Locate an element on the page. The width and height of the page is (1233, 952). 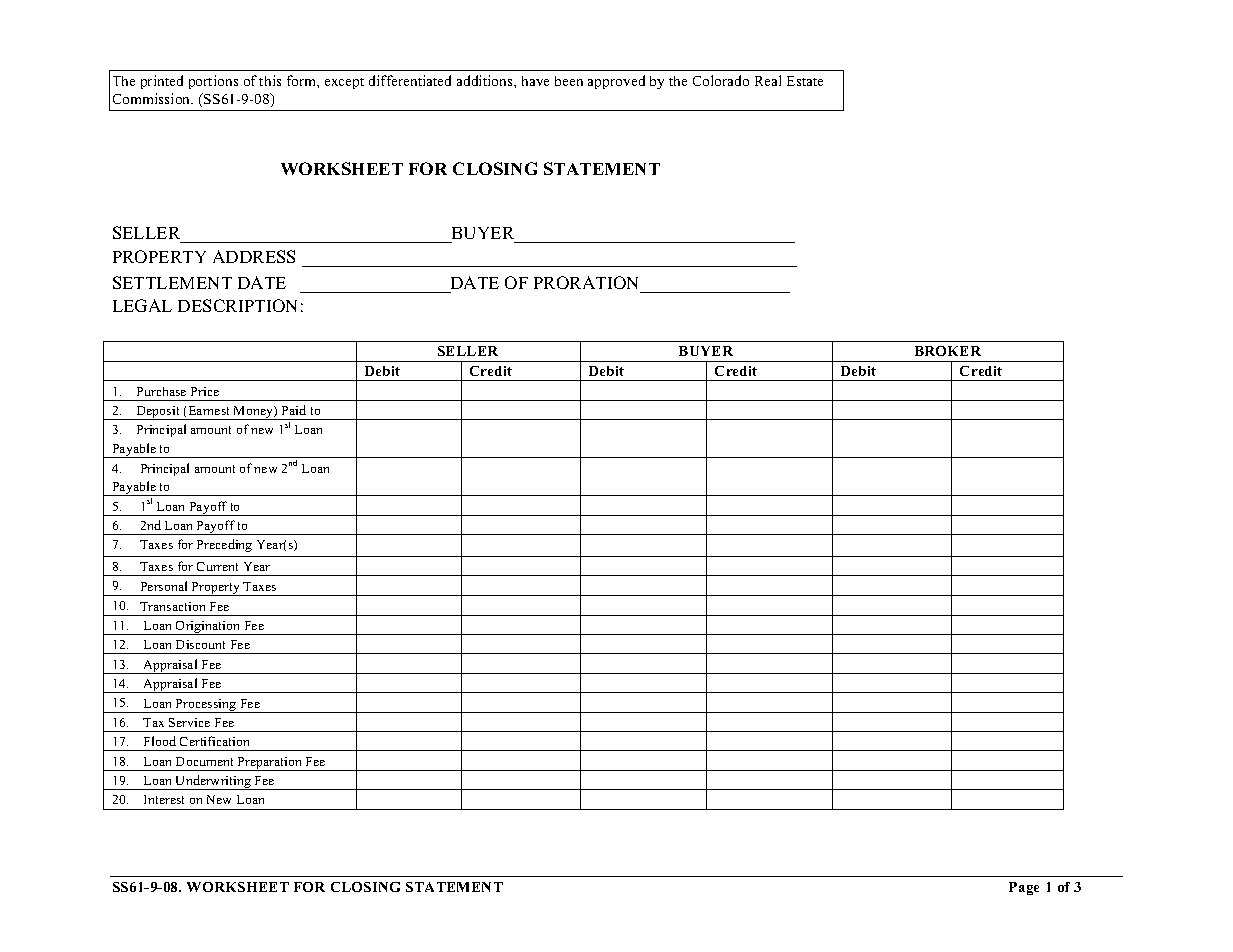
Earnest is located at coordinates (209, 410).
